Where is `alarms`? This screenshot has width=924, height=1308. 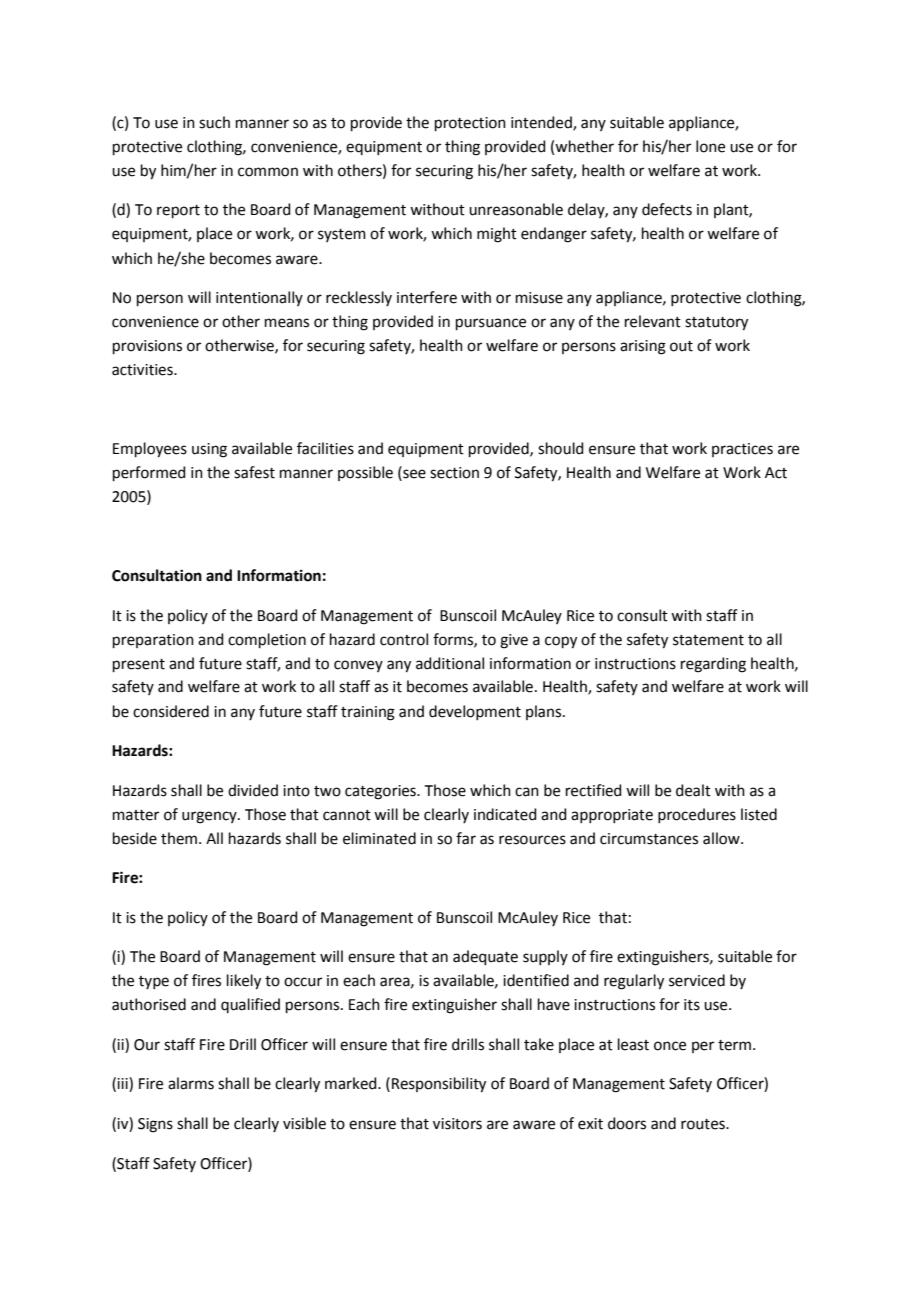 alarms is located at coordinates (191, 1083).
